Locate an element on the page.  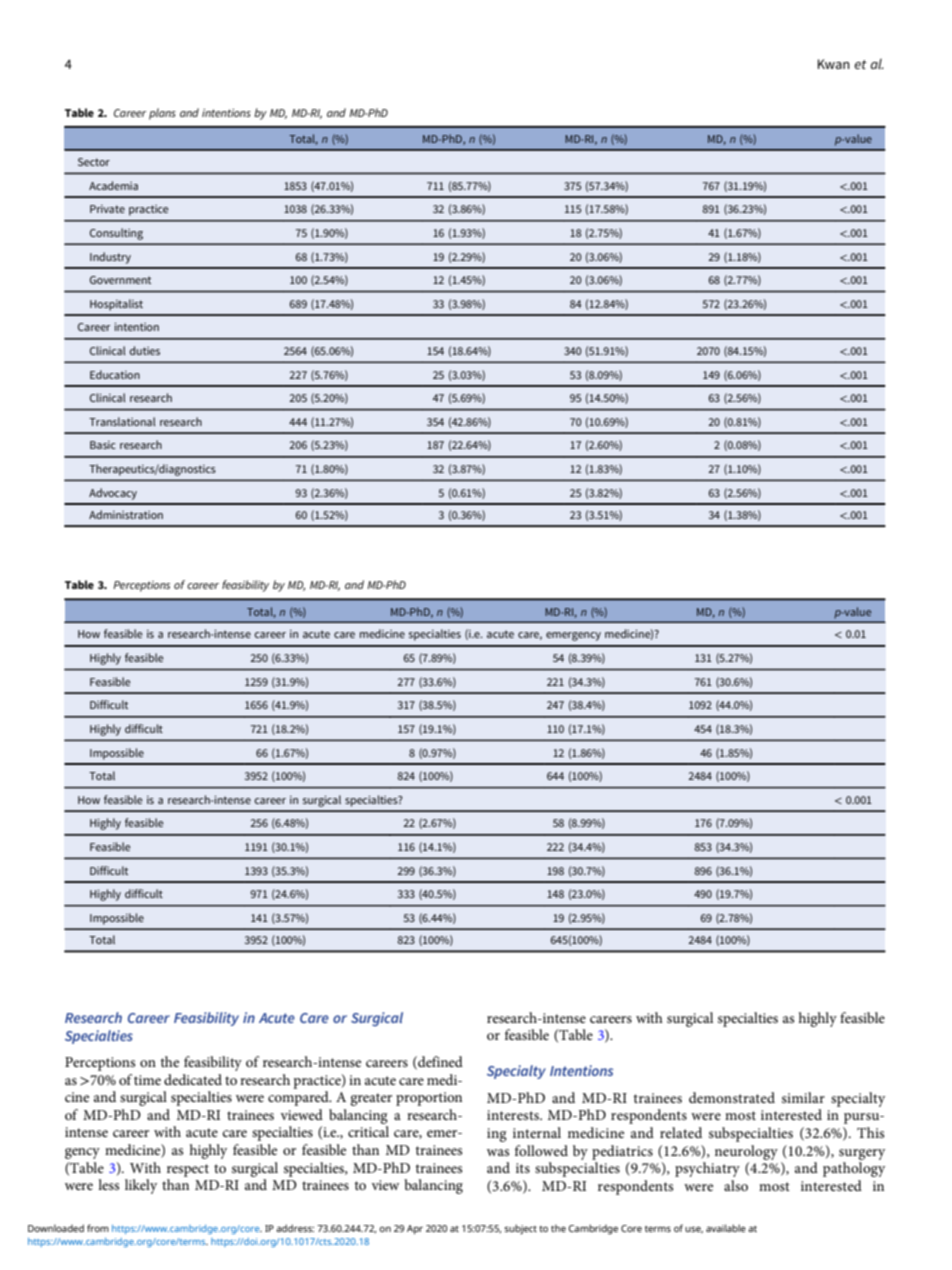
also is located at coordinates (736, 1185).
